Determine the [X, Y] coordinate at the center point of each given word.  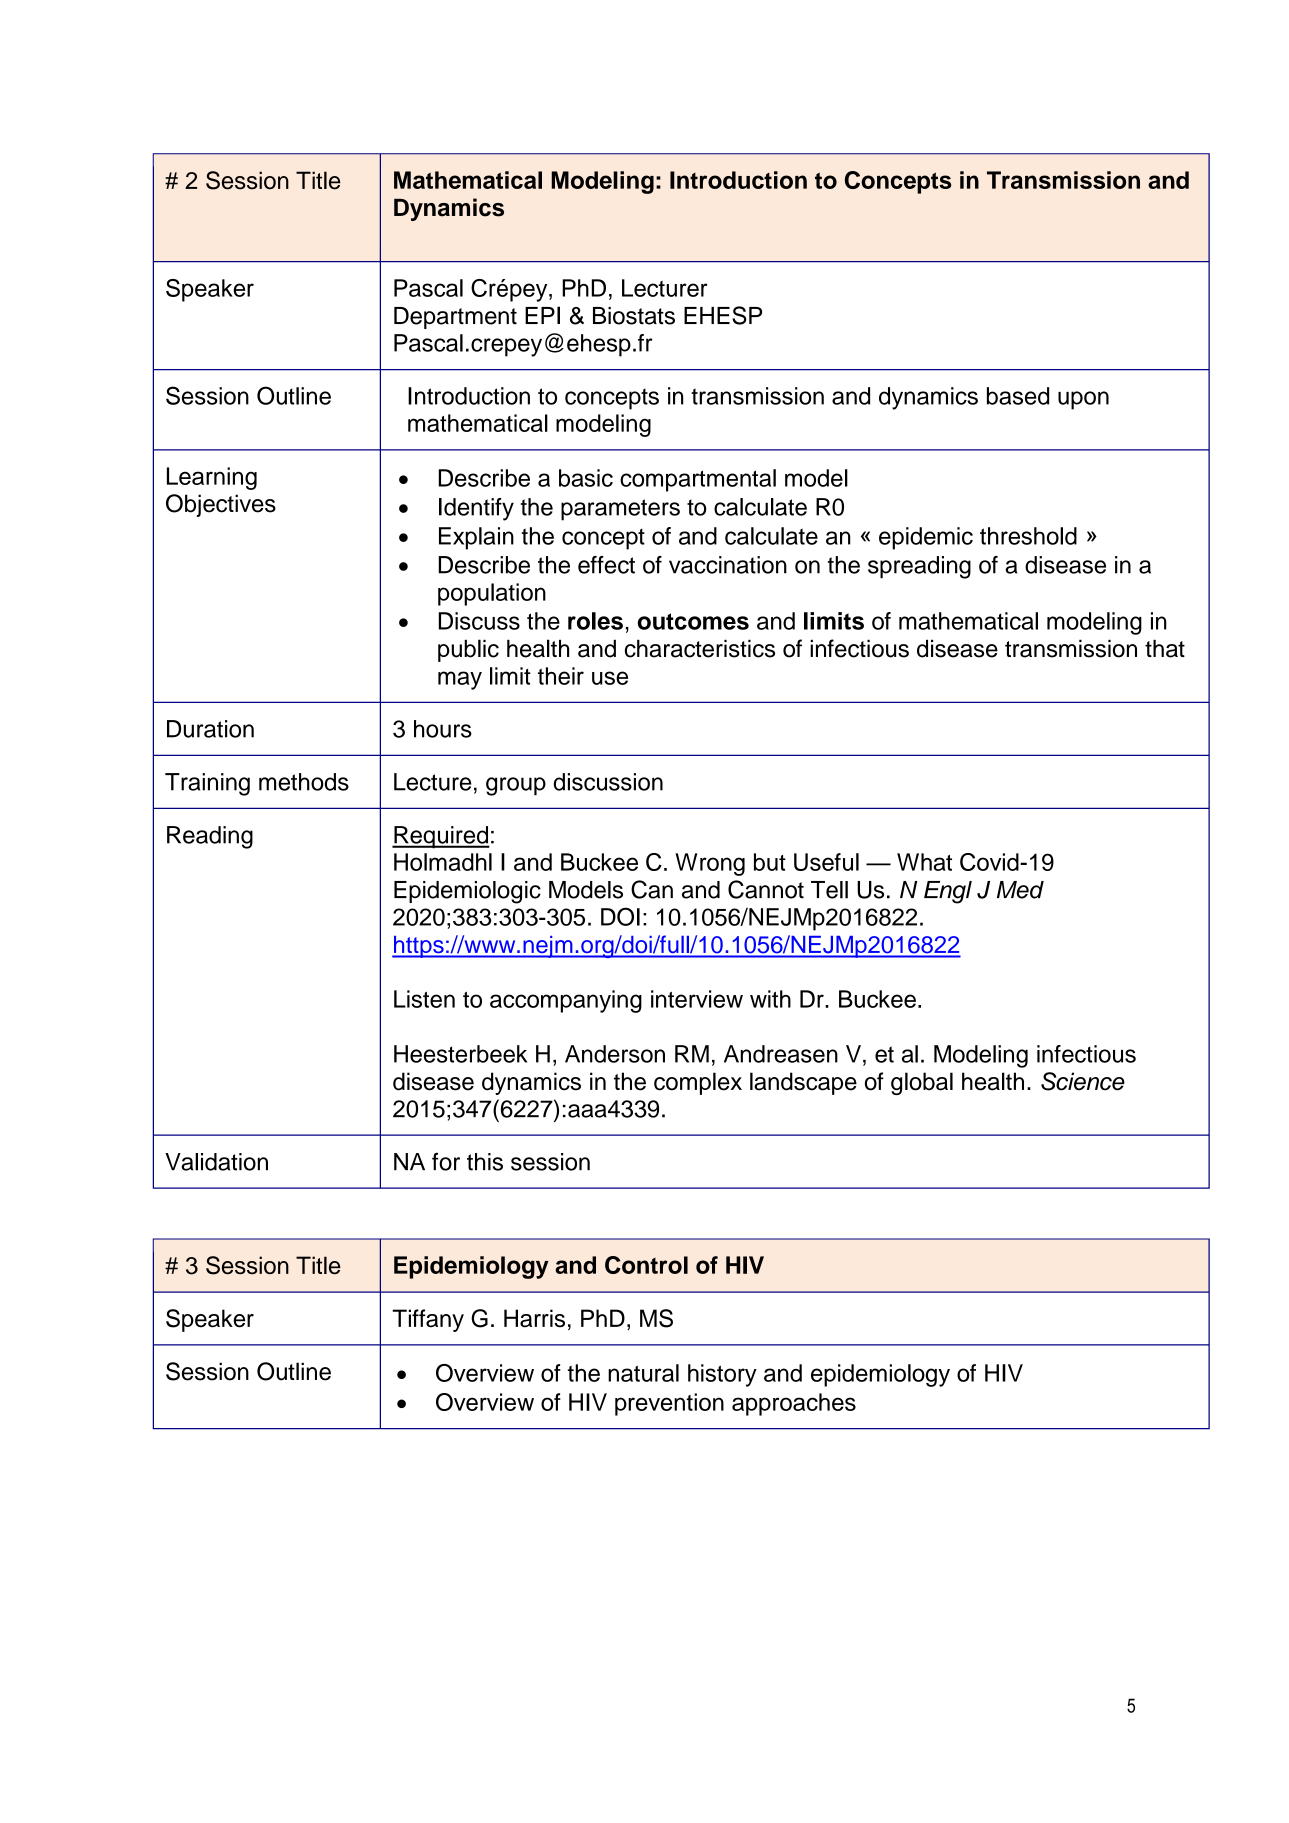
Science [1083, 1081]
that [1165, 648]
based [1018, 396]
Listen [424, 999]
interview [697, 999]
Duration [210, 729]
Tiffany [428, 1320]
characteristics [700, 648]
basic [586, 478]
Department [455, 318]
